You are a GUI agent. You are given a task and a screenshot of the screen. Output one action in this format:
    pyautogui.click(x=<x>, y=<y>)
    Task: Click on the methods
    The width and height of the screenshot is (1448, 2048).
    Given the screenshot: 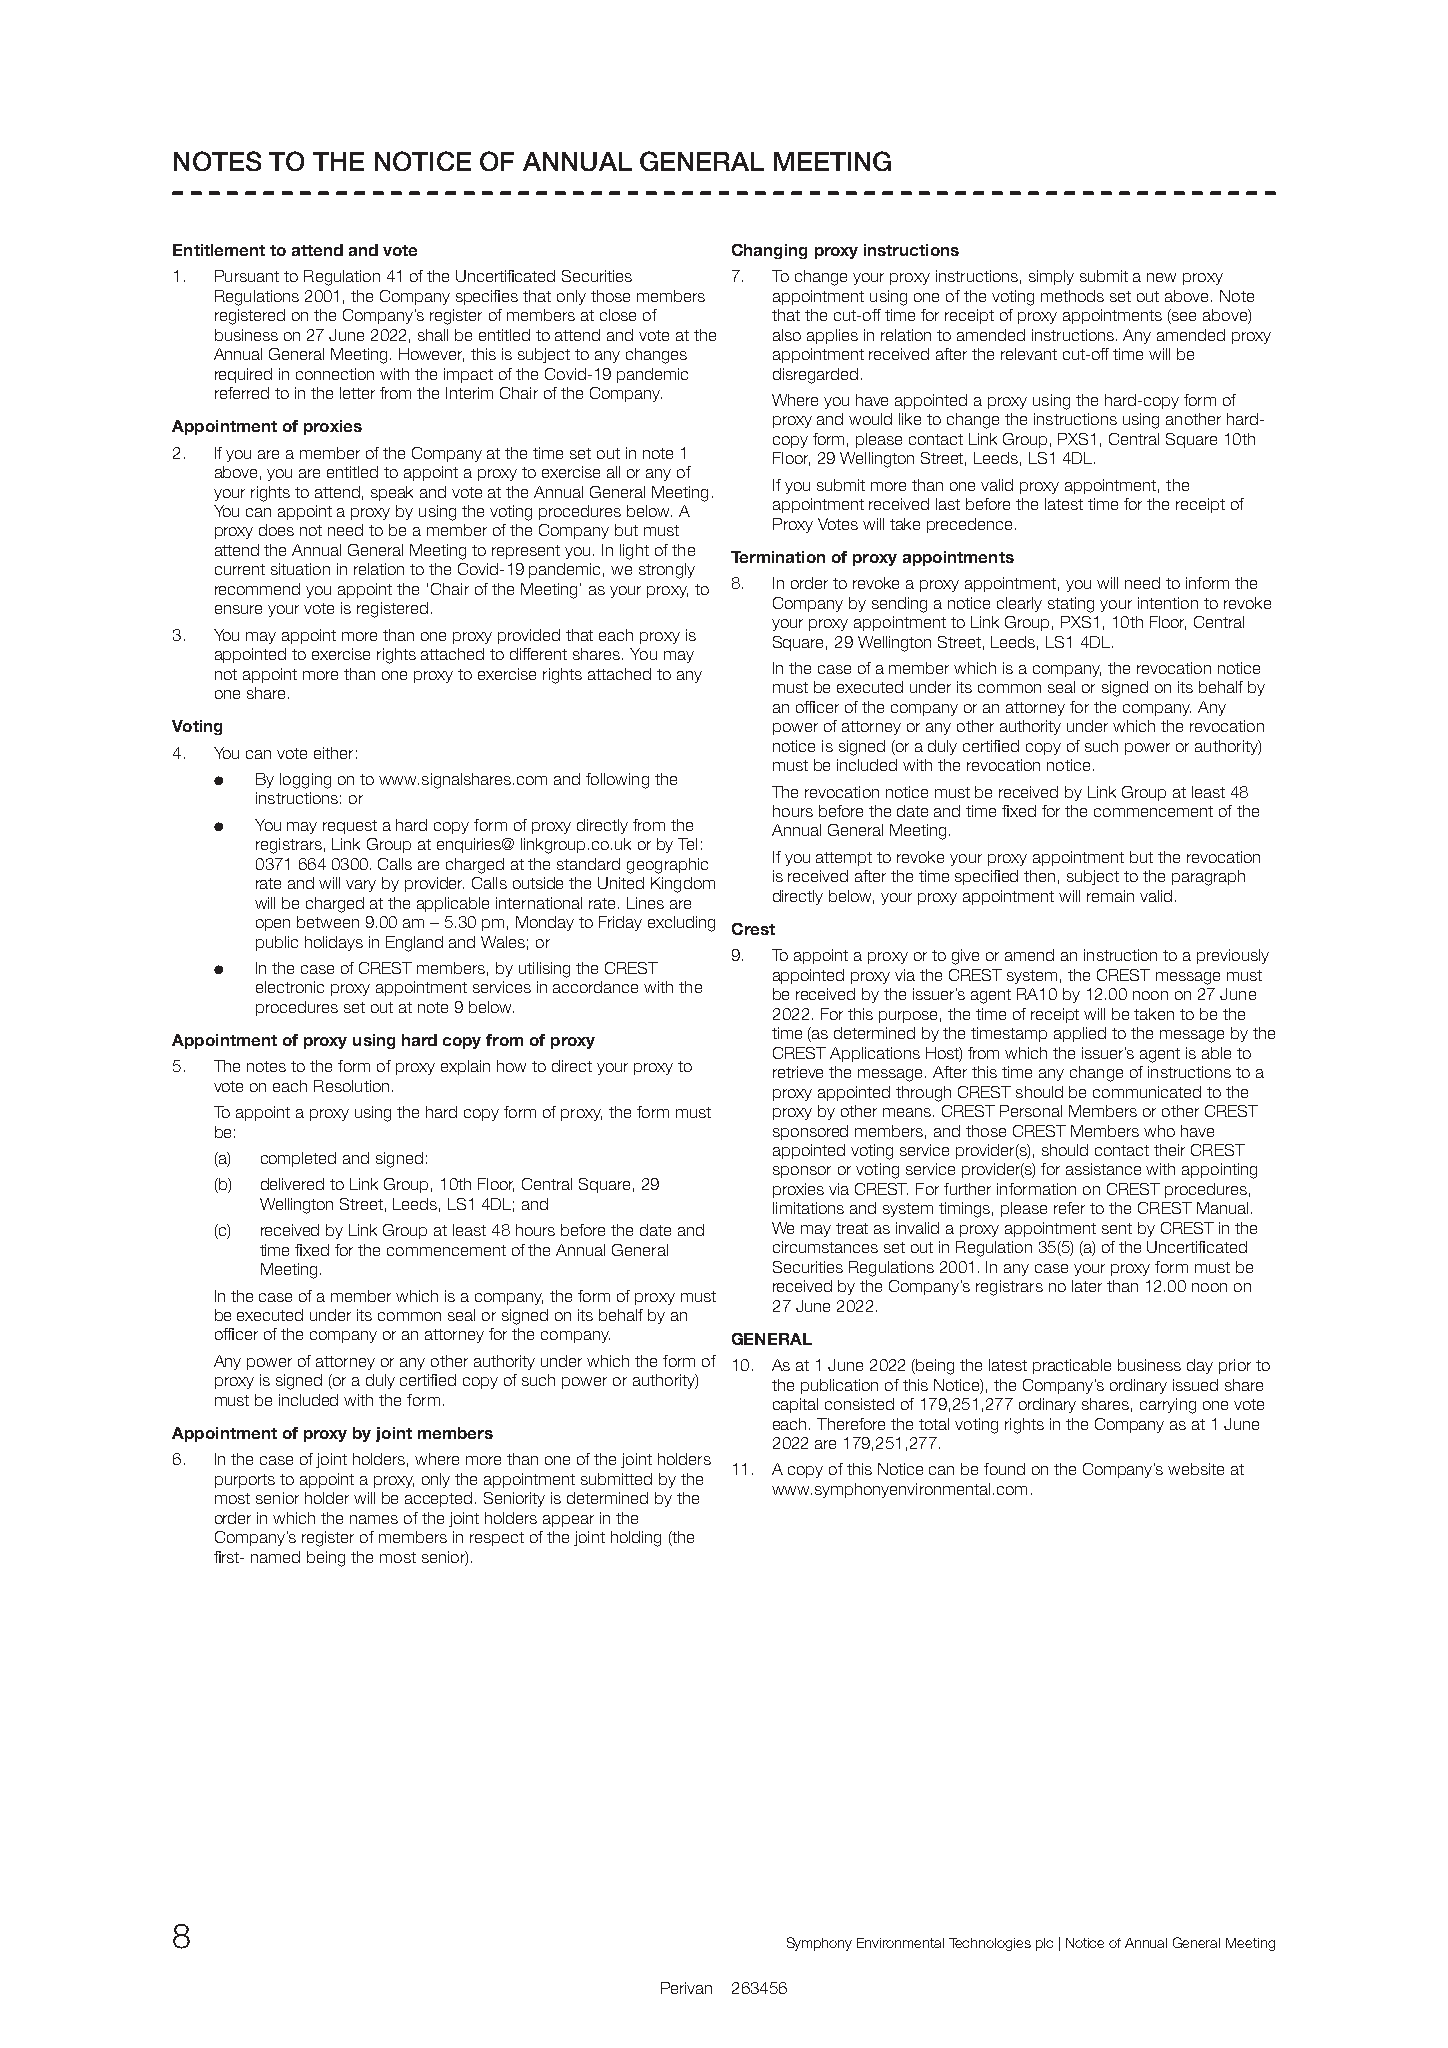 What is the action you would take?
    pyautogui.click(x=1072, y=296)
